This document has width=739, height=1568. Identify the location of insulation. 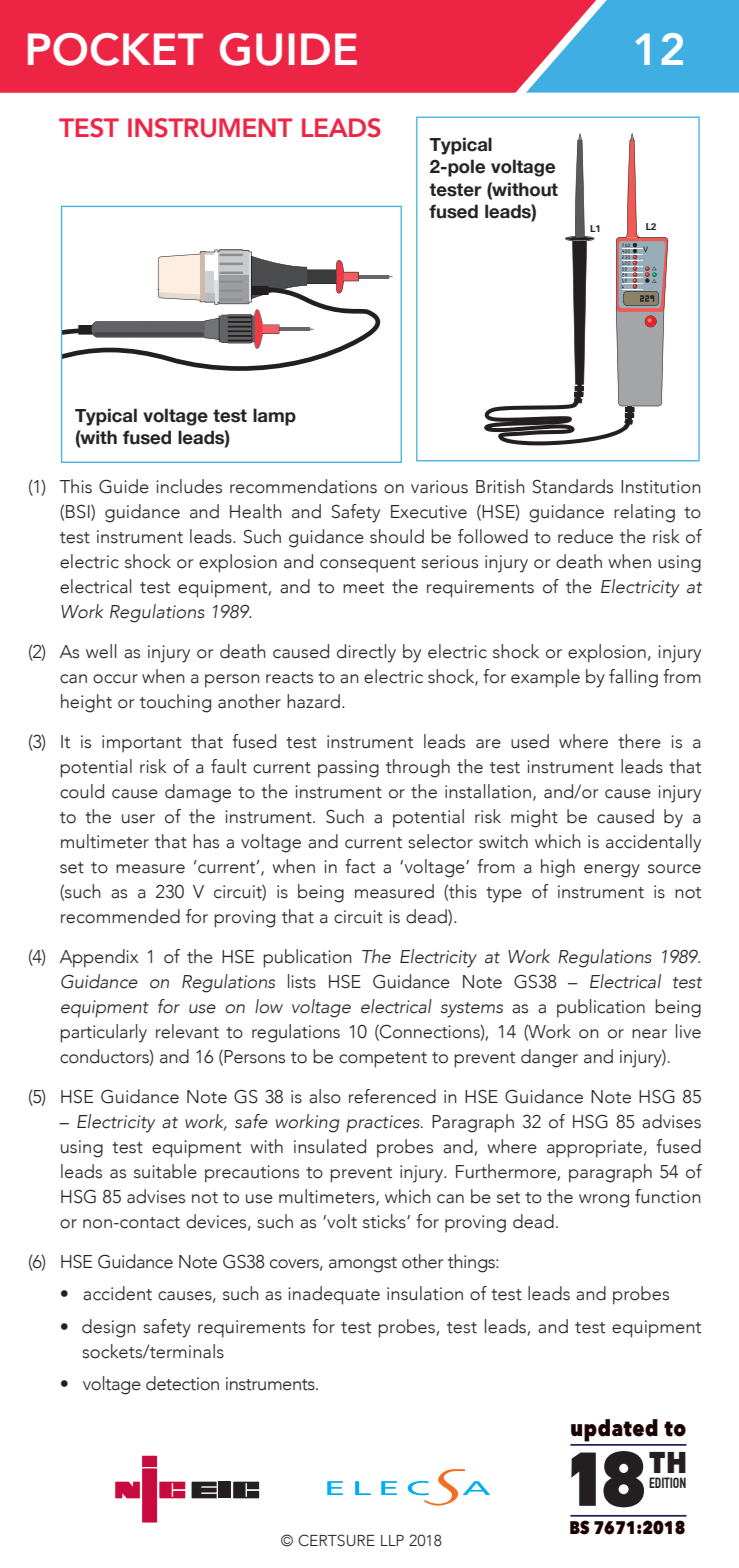
(425, 1293).
